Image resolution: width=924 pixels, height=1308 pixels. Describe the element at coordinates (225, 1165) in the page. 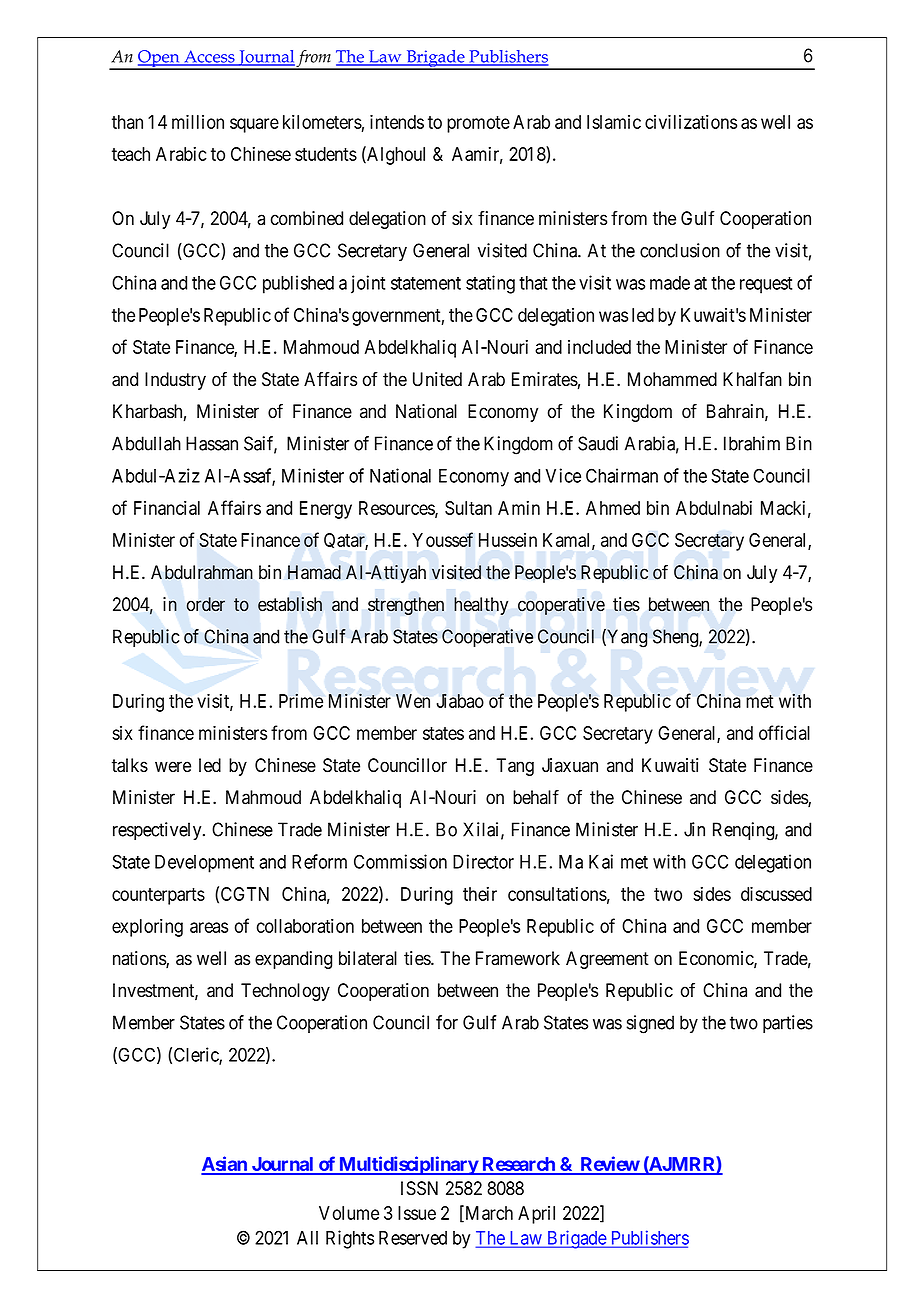

I see `Asian` at that location.
